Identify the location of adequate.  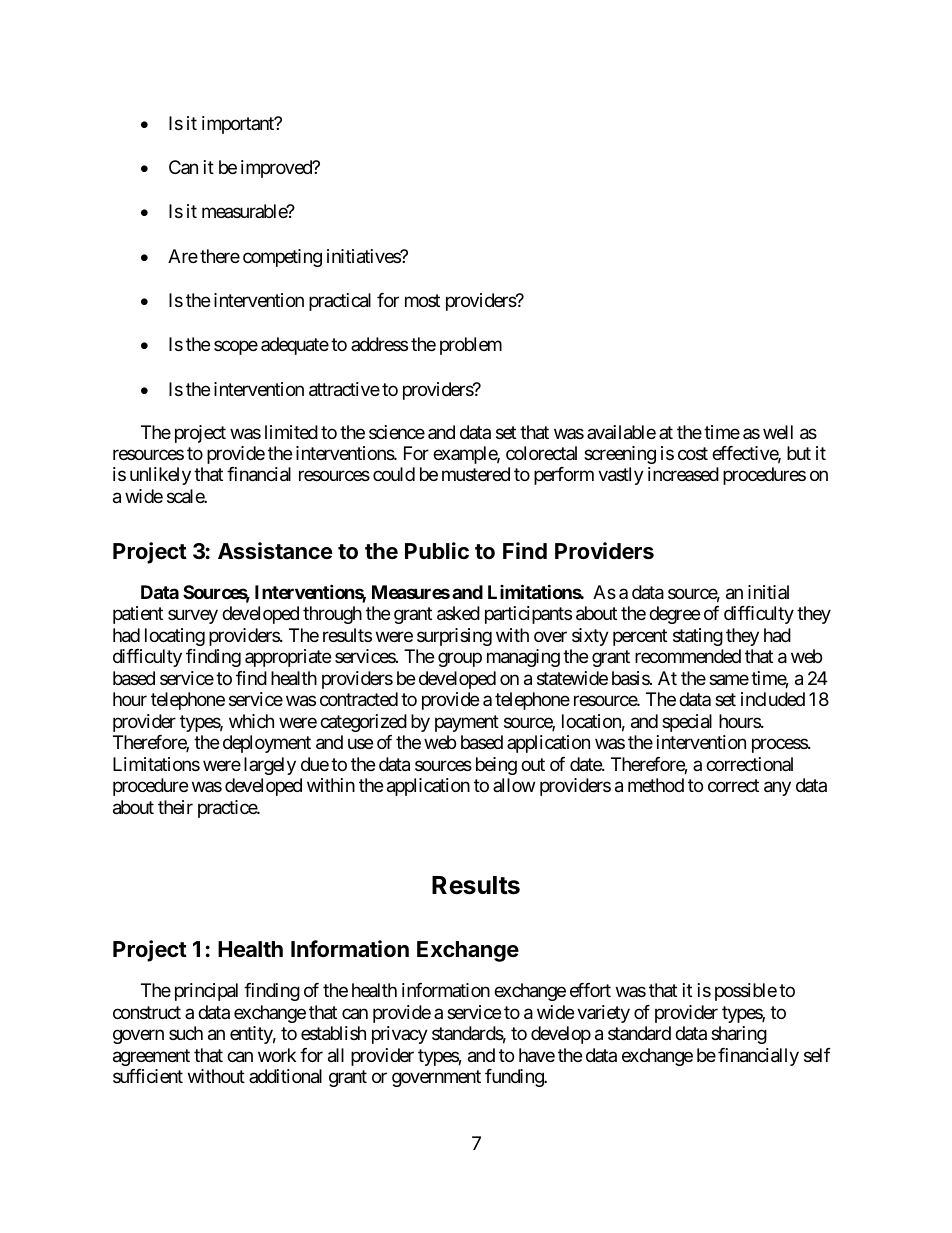
(295, 346).
